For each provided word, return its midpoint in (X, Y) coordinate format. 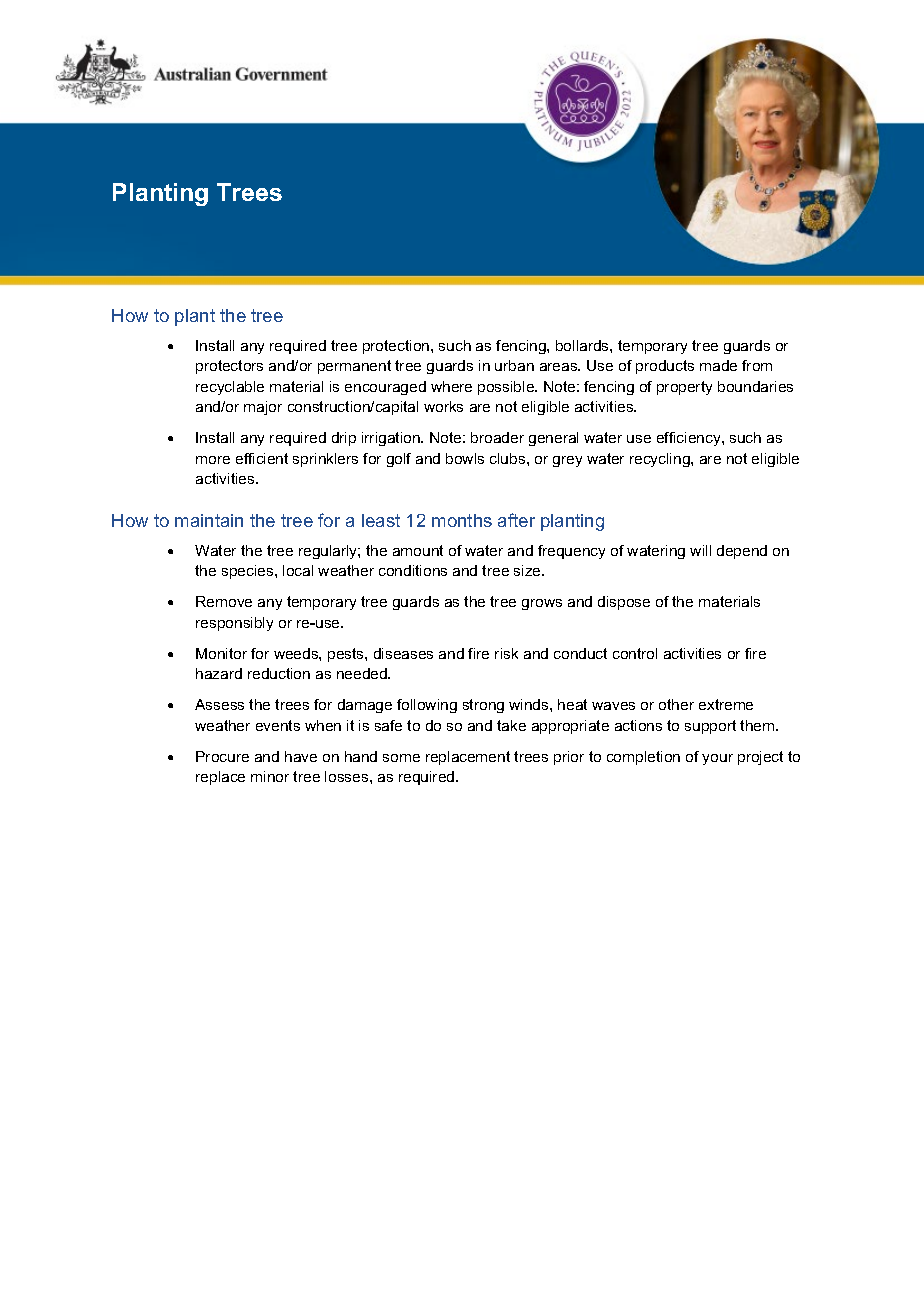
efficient (262, 458)
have (301, 756)
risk (506, 653)
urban (514, 365)
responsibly (234, 624)
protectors (229, 367)
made (718, 365)
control (635, 653)
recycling (661, 460)
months (462, 520)
